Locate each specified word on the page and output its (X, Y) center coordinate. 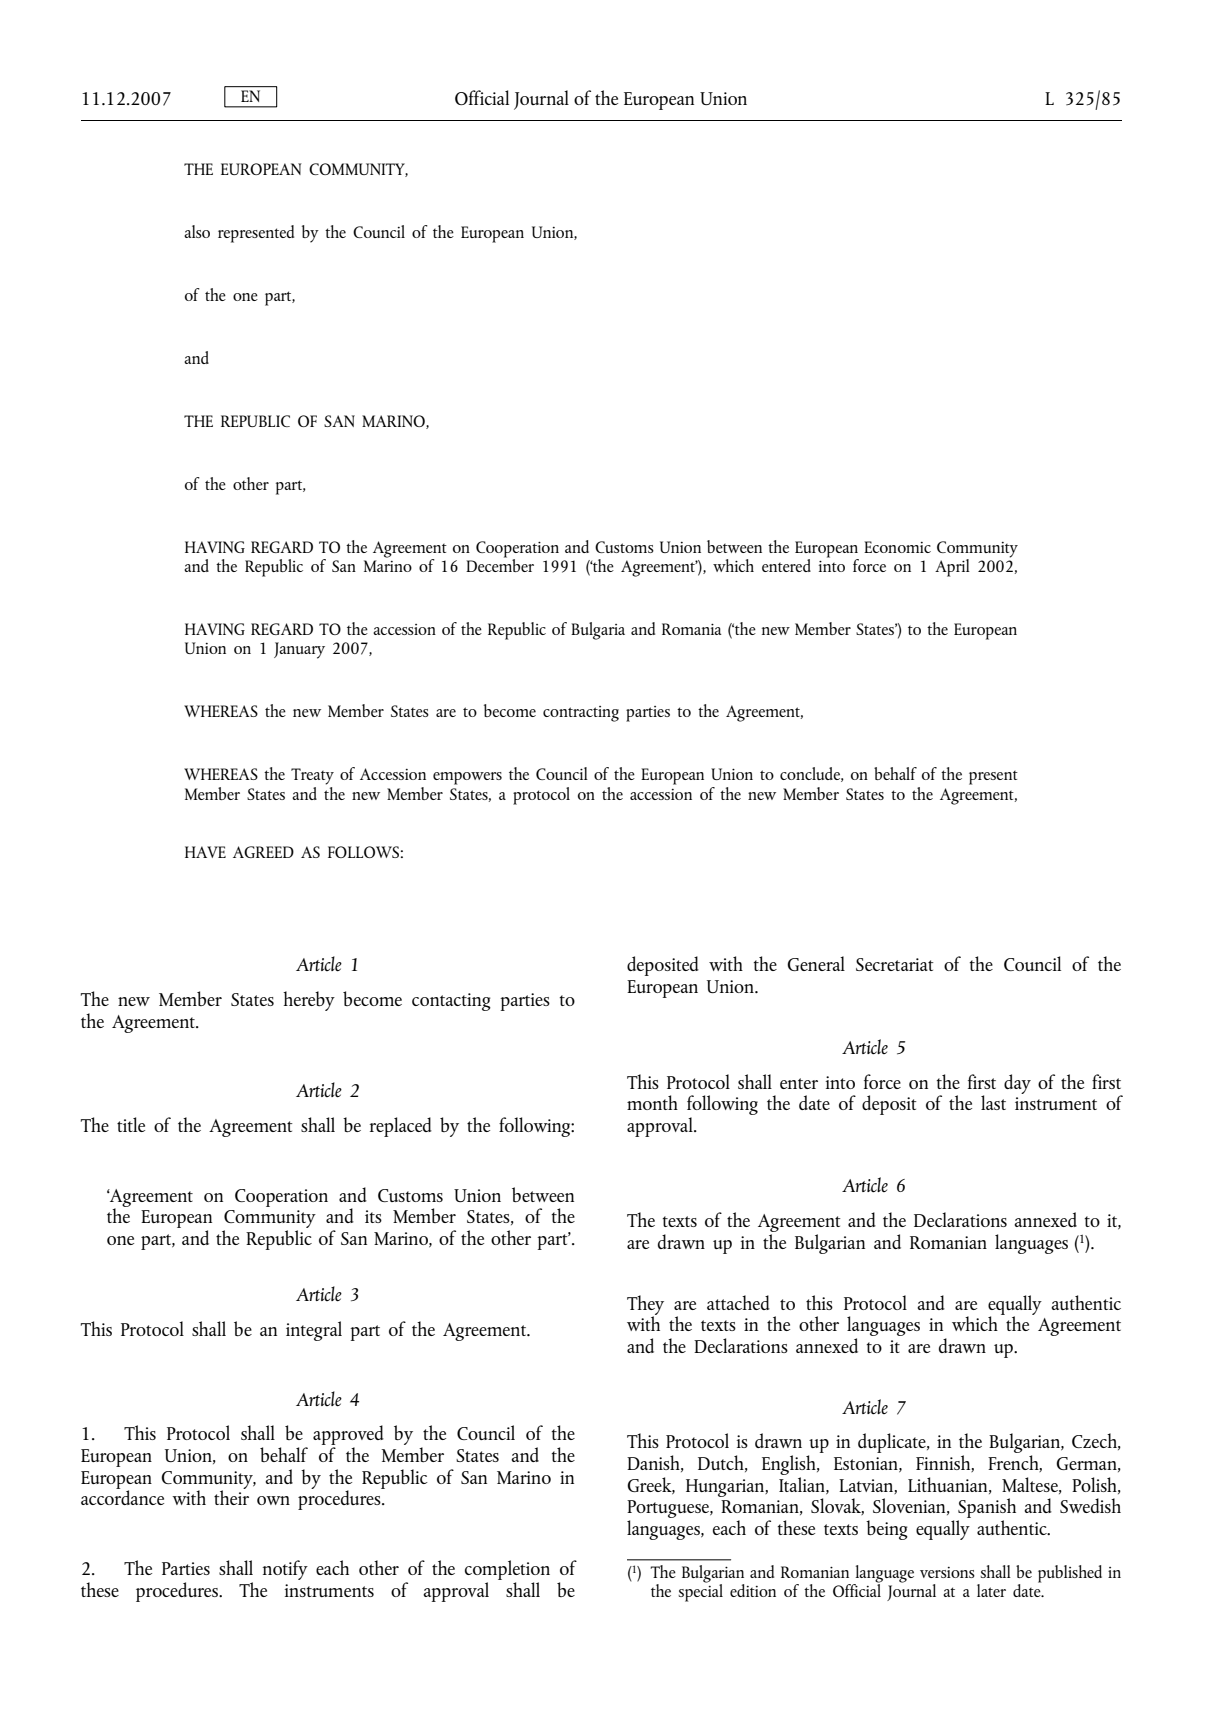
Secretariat (895, 964)
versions (947, 1572)
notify (285, 1570)
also (197, 231)
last (993, 1102)
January (299, 650)
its (373, 1216)
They (645, 1306)
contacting (451, 1002)
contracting (581, 714)
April (952, 568)
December (500, 564)
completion (507, 1570)
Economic (897, 547)
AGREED (263, 852)
